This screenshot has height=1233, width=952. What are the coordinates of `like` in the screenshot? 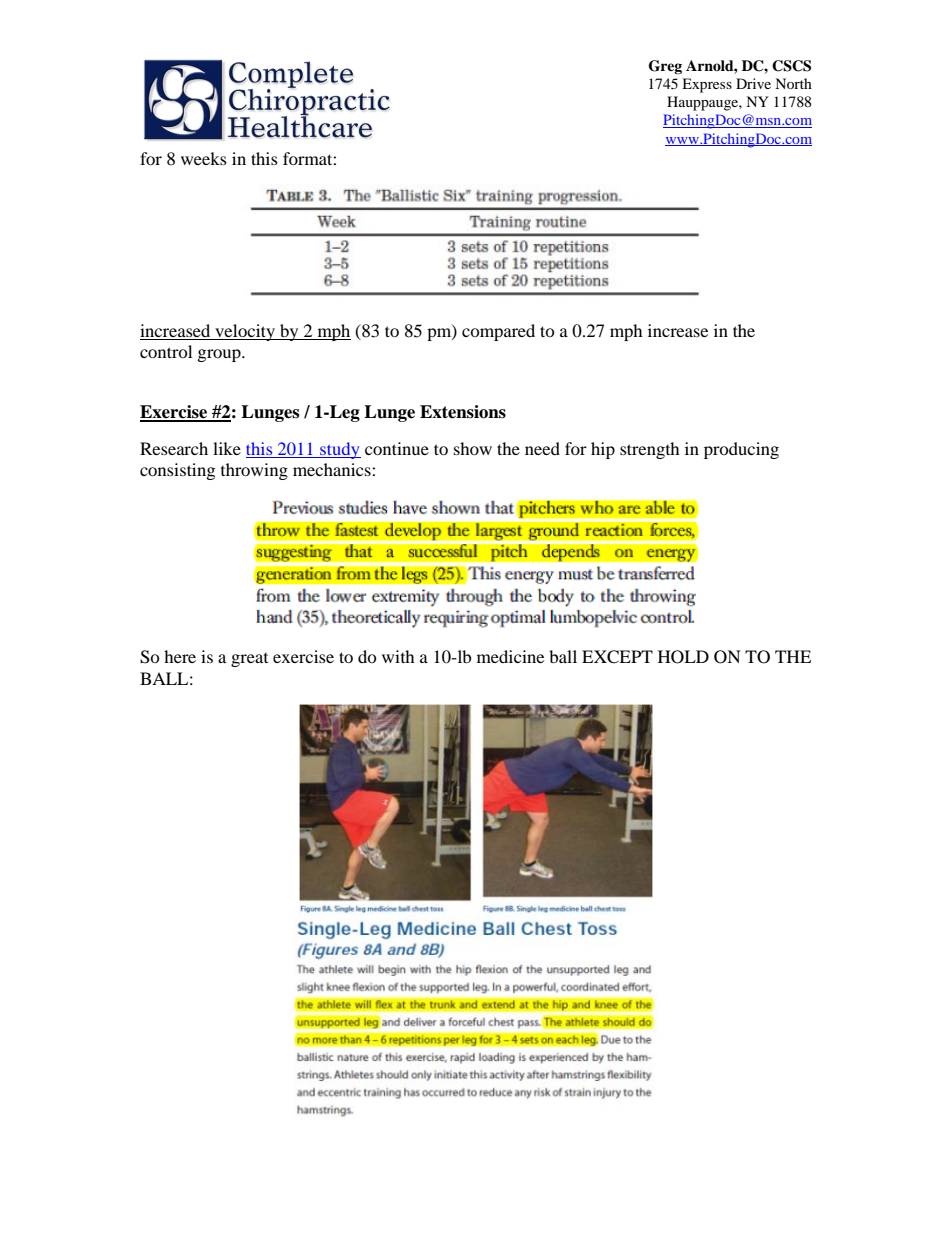 It's located at (227, 448).
